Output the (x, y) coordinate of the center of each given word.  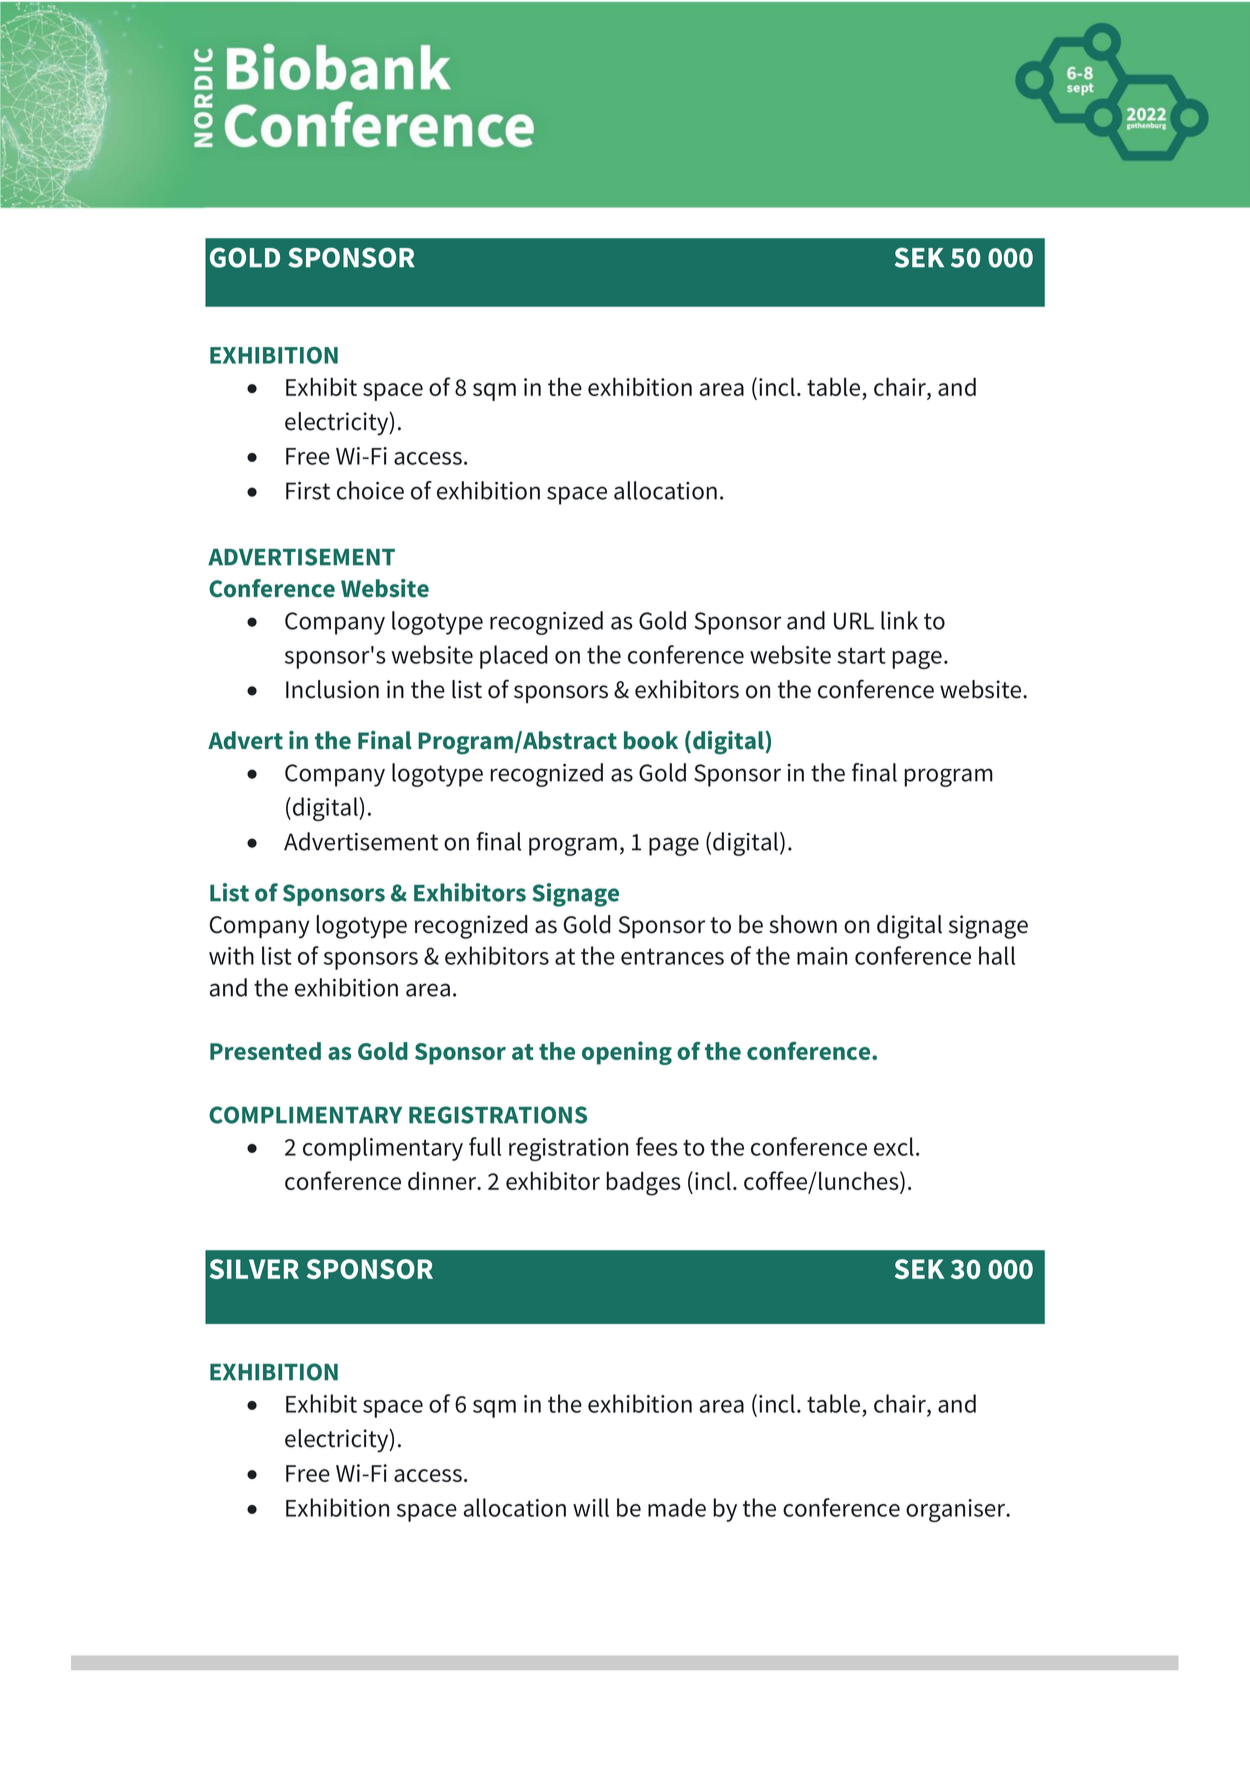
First (308, 491)
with (231, 955)
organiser (957, 1510)
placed (513, 657)
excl (894, 1146)
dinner (443, 1180)
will (591, 1507)
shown (803, 924)
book (651, 740)
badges (644, 1183)
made (677, 1507)
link (899, 620)
